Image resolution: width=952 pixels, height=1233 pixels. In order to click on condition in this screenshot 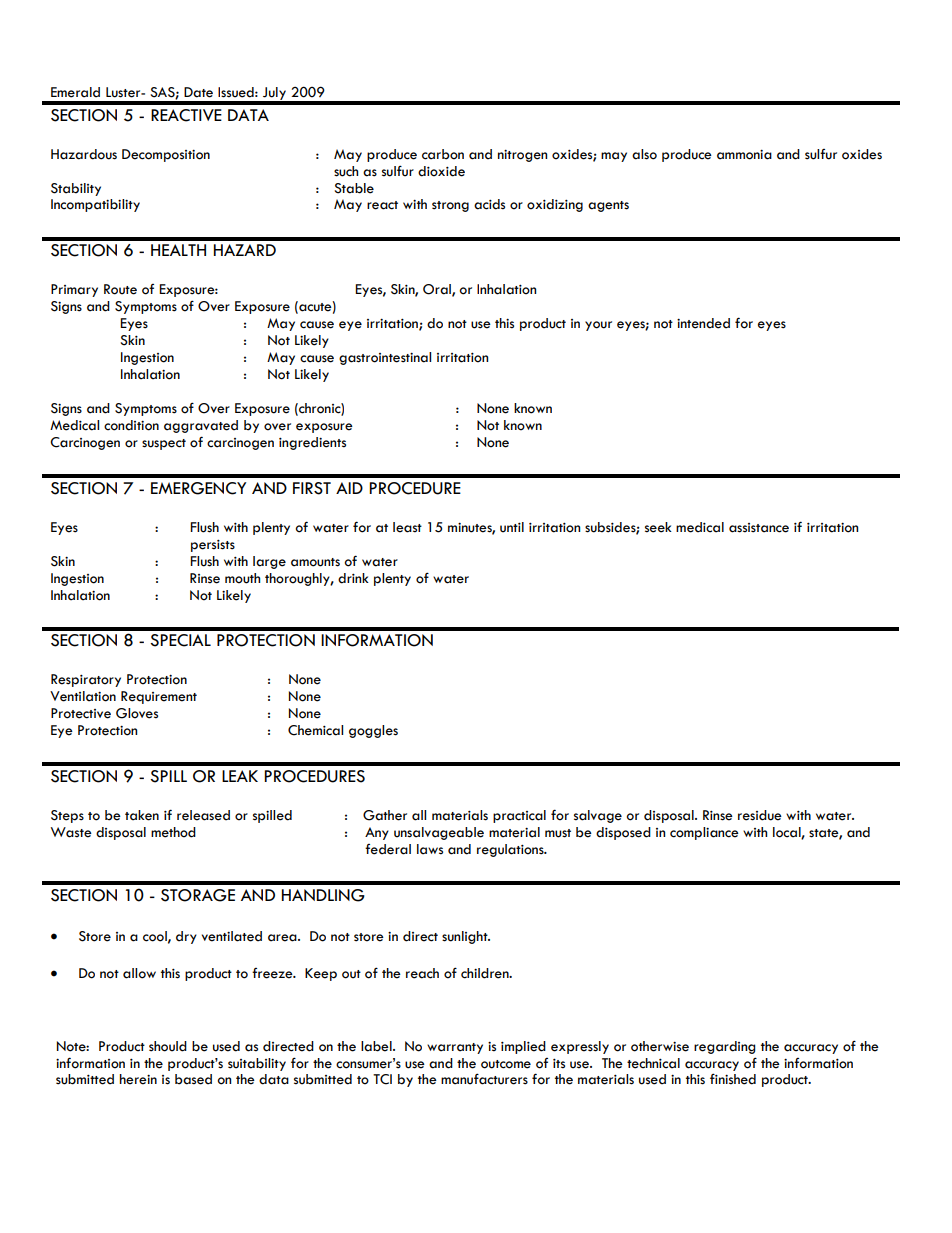, I will do `click(131, 425)`.
